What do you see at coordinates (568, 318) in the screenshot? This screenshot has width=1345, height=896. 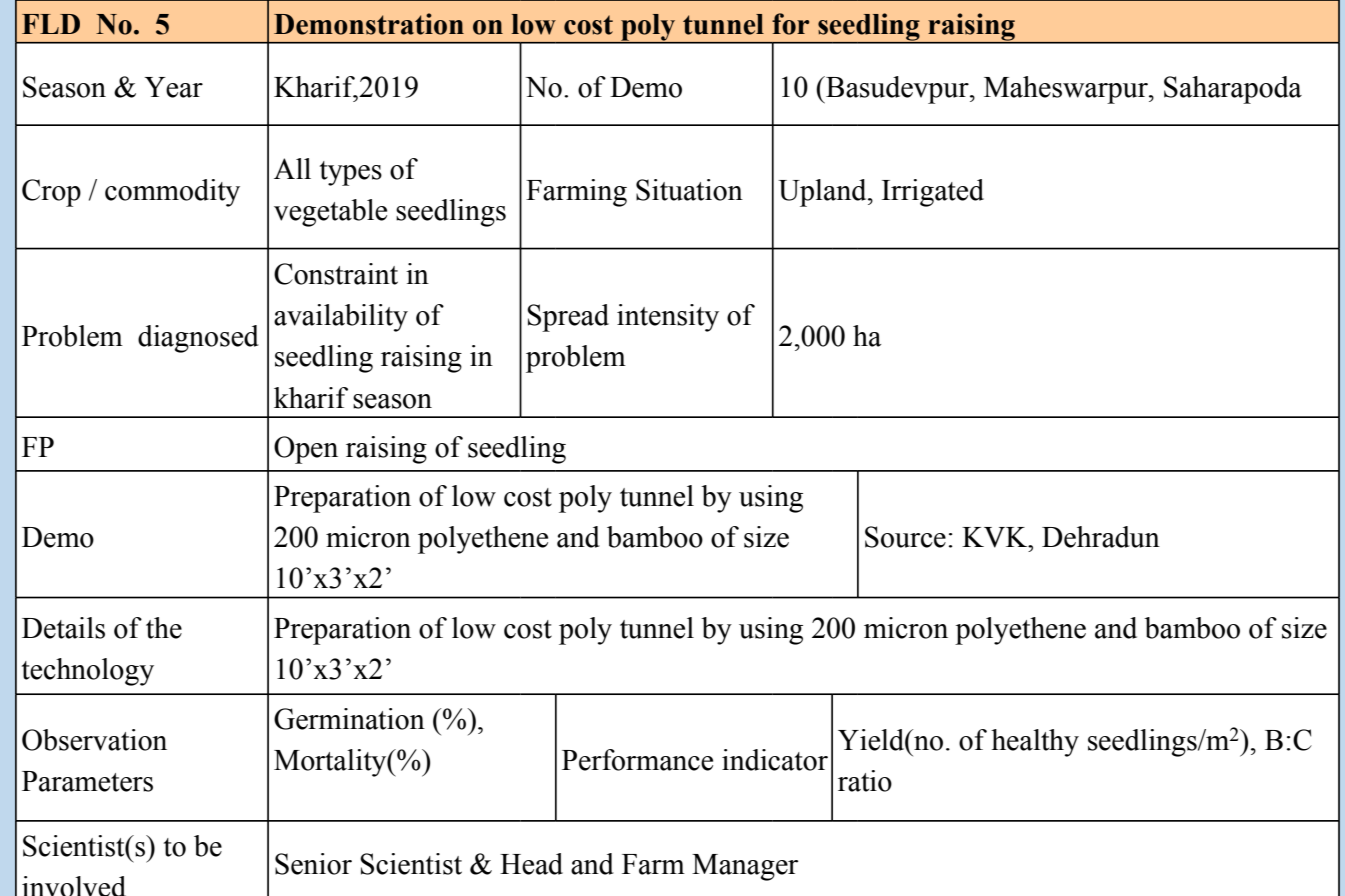 I see `Spread` at bounding box center [568, 318].
